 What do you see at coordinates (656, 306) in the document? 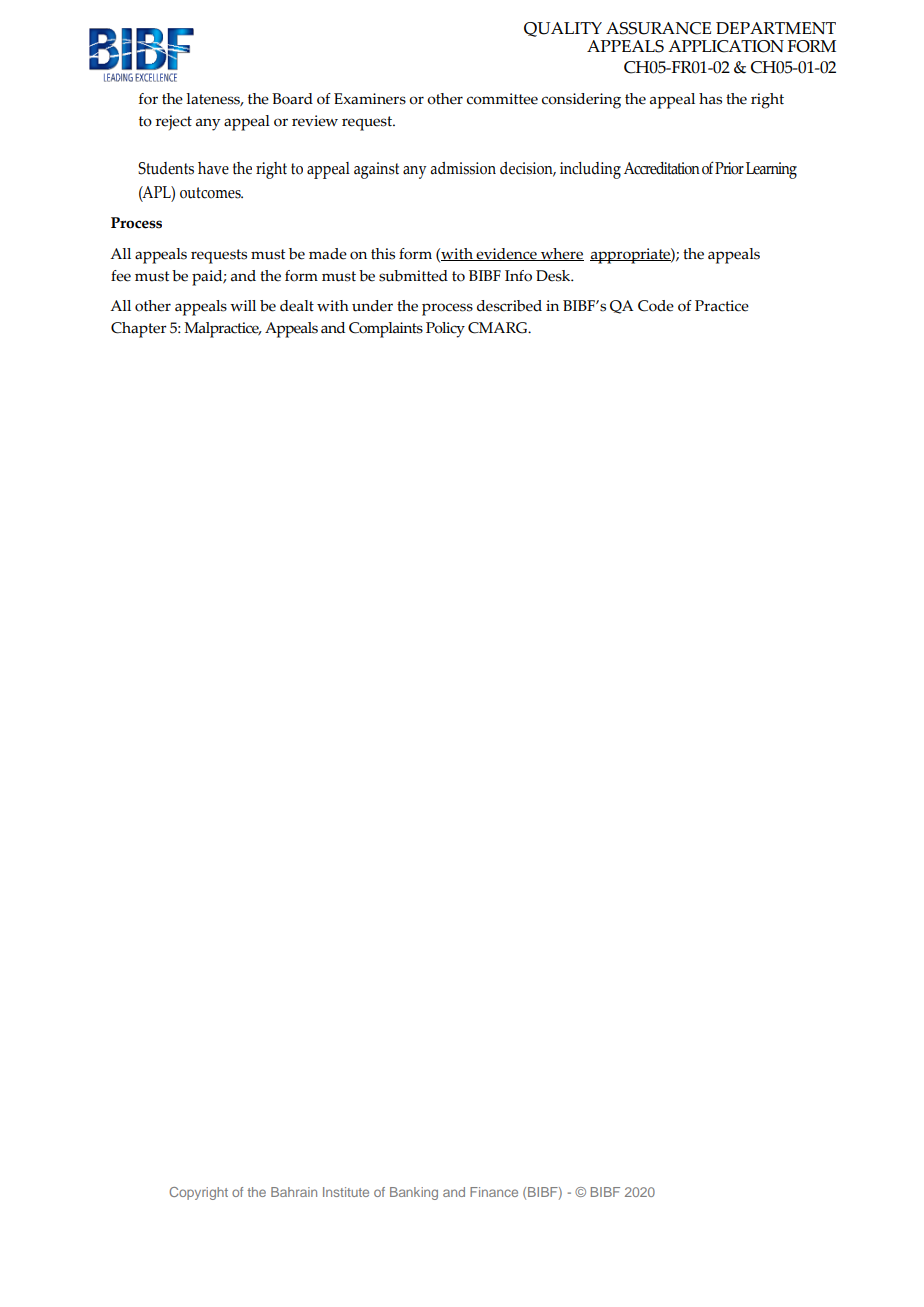
I see `Code` at bounding box center [656, 306].
